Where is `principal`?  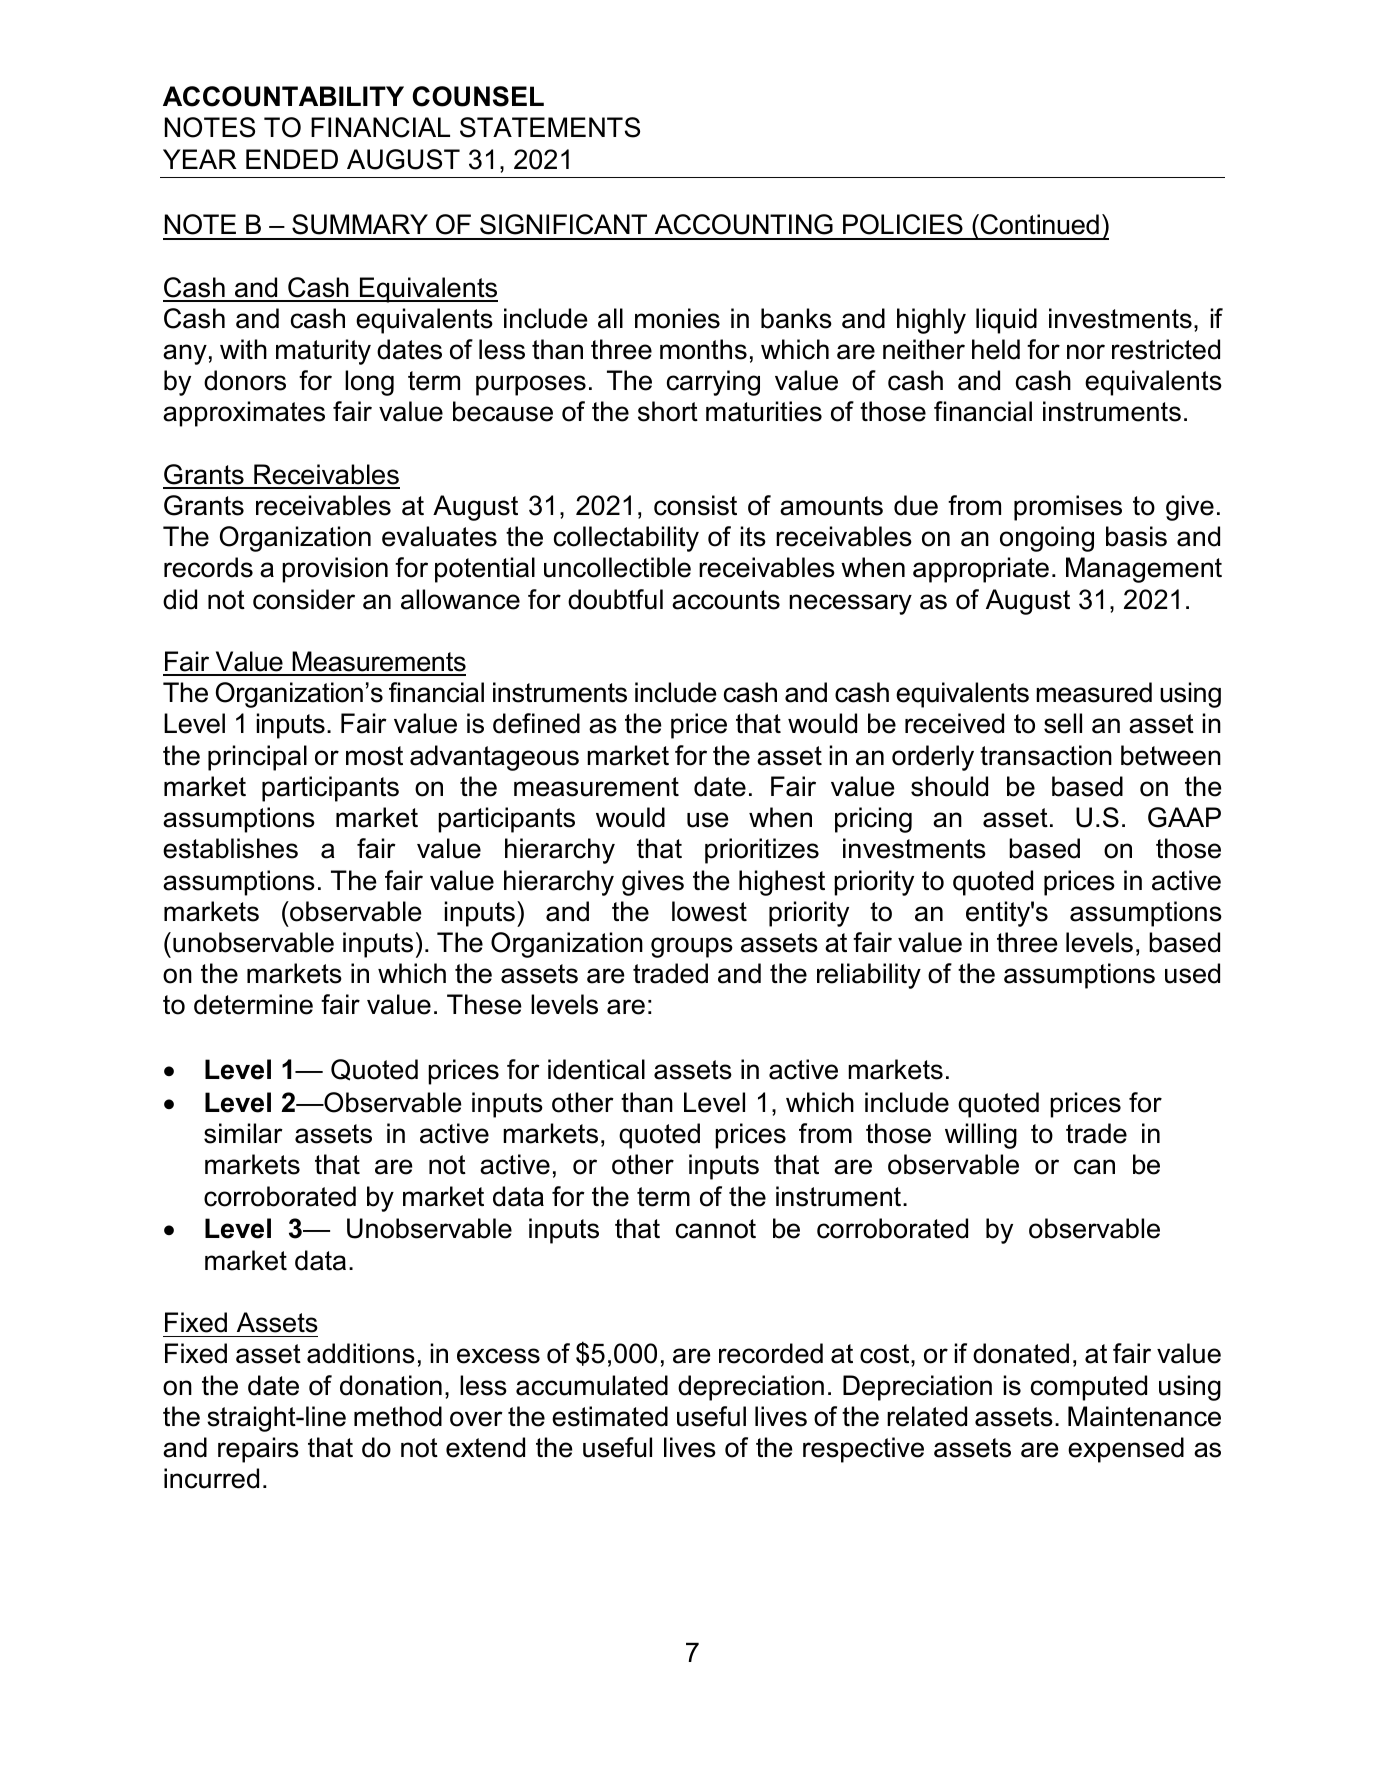 principal is located at coordinates (257, 758).
